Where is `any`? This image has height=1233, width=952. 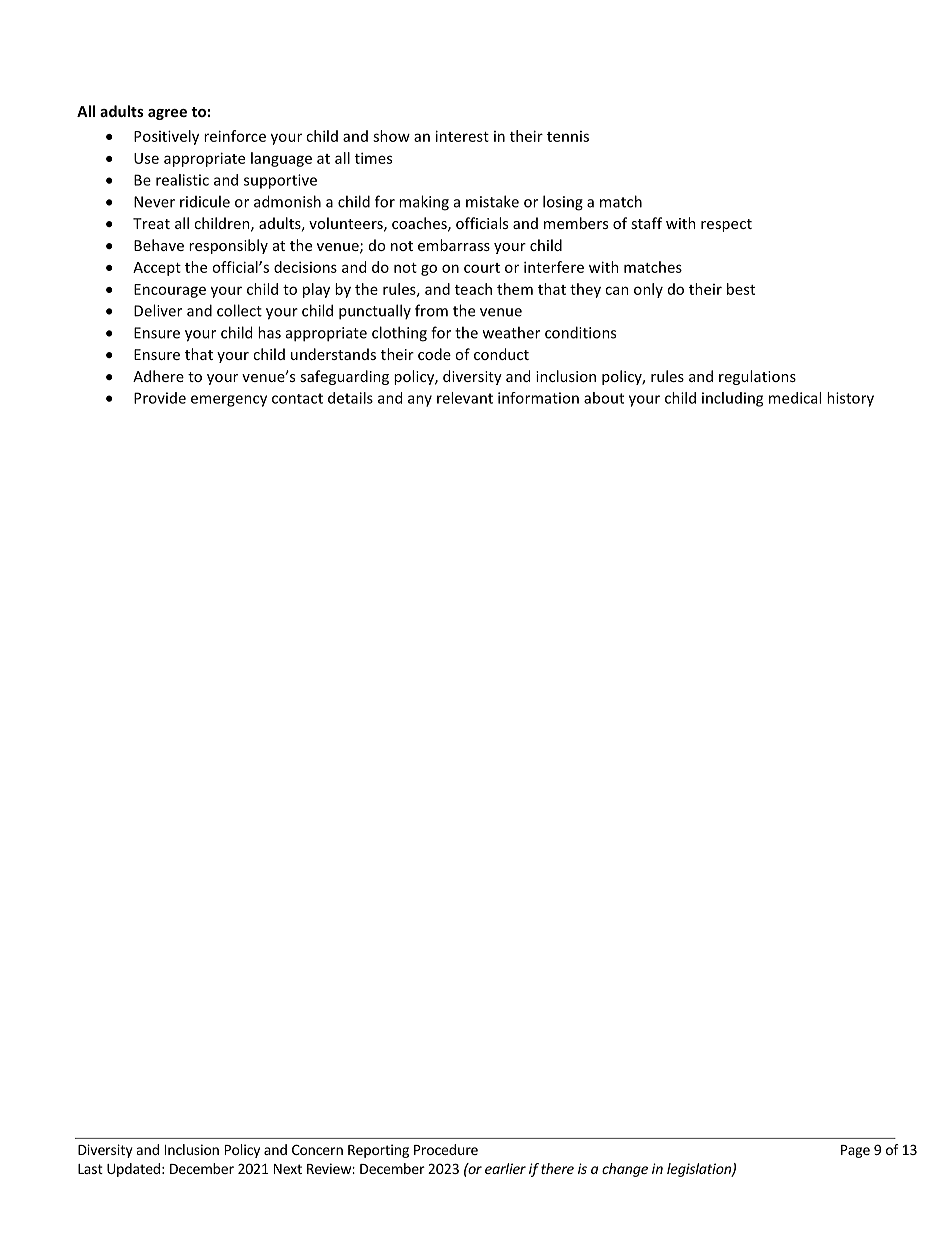 any is located at coordinates (420, 401).
